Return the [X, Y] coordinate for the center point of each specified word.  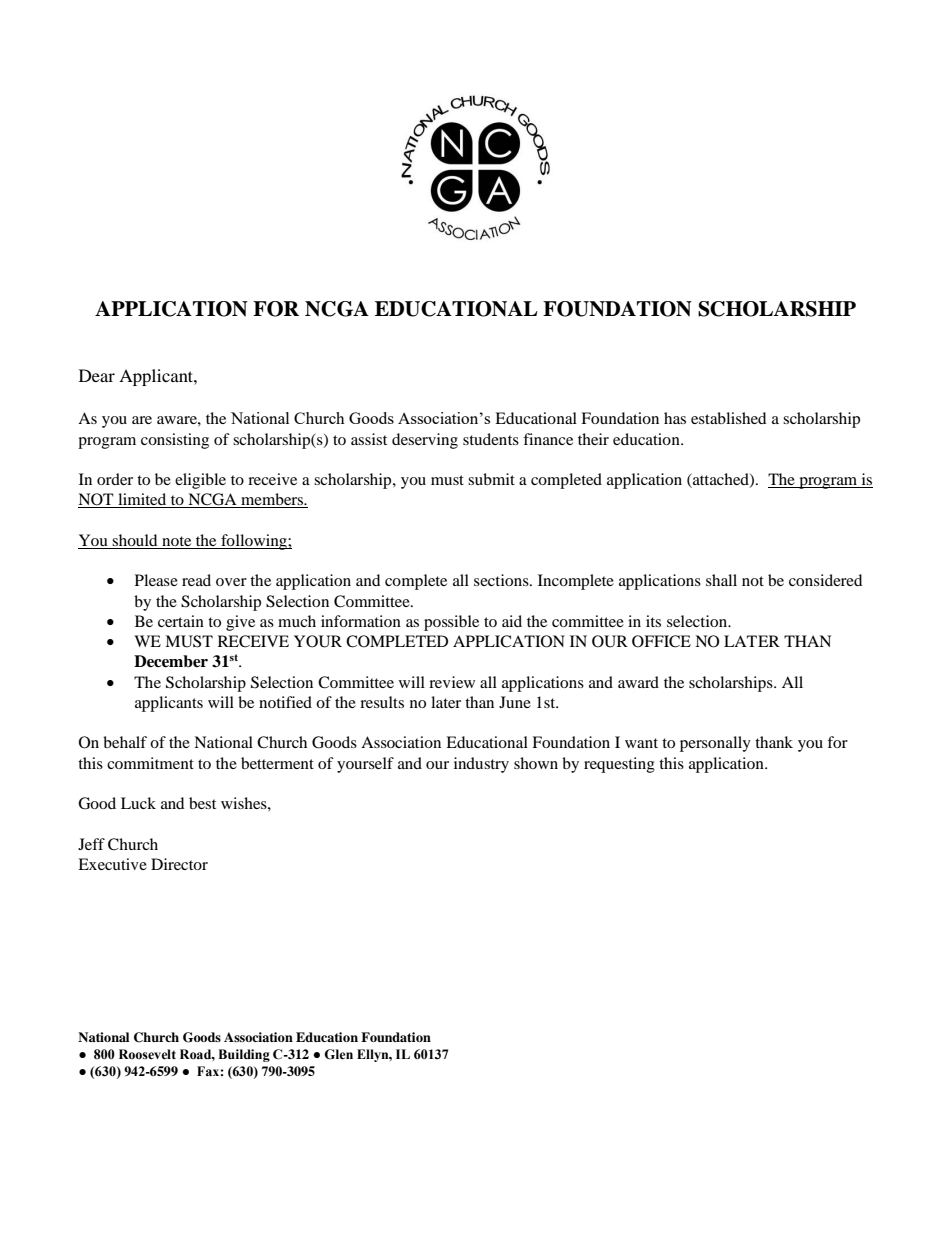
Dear [97, 375]
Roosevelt [147, 1054]
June [515, 702]
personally [715, 744]
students [491, 439]
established [728, 418]
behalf [125, 742]
